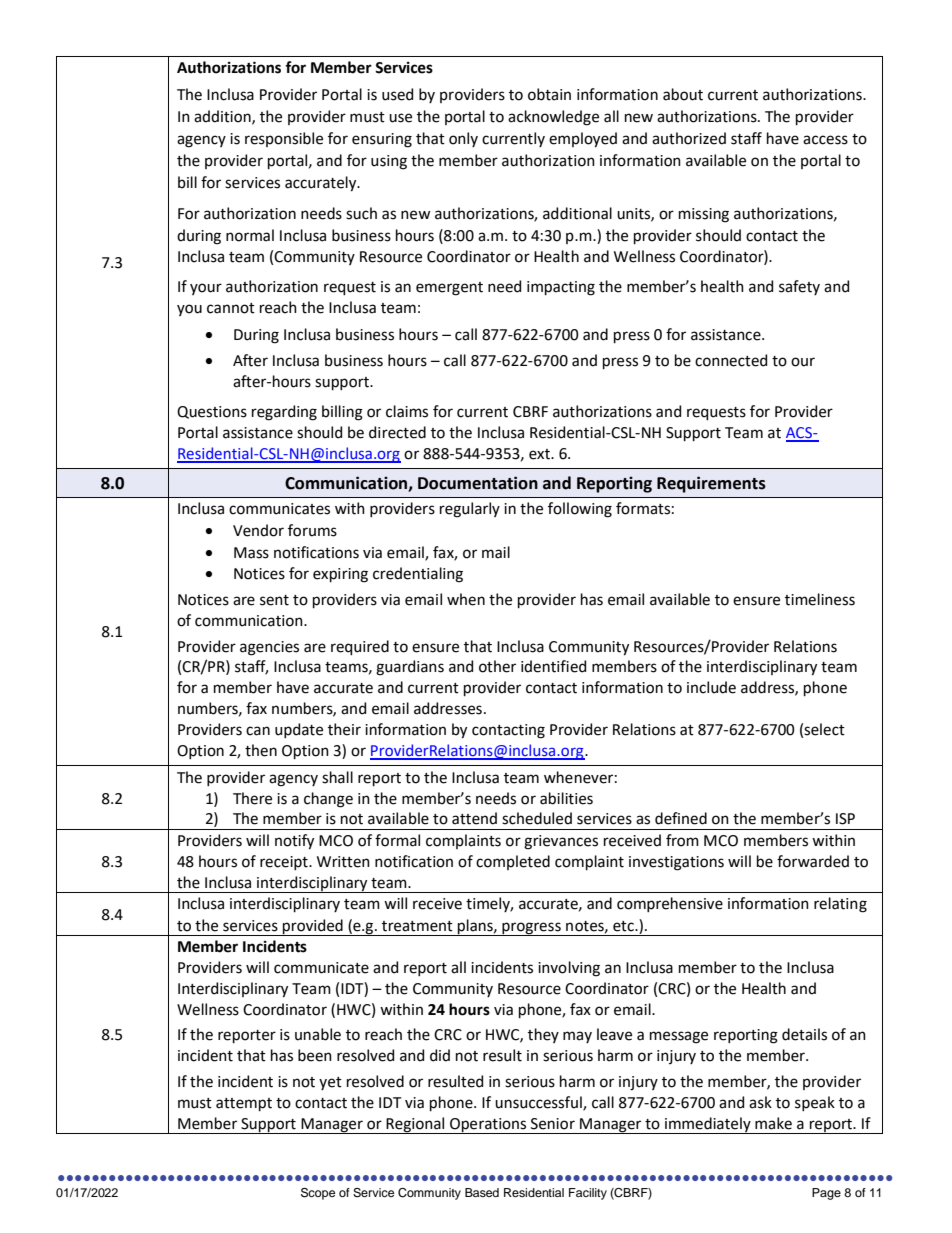  What do you see at coordinates (537, 818) in the screenshot?
I see `scheduled` at bounding box center [537, 818].
